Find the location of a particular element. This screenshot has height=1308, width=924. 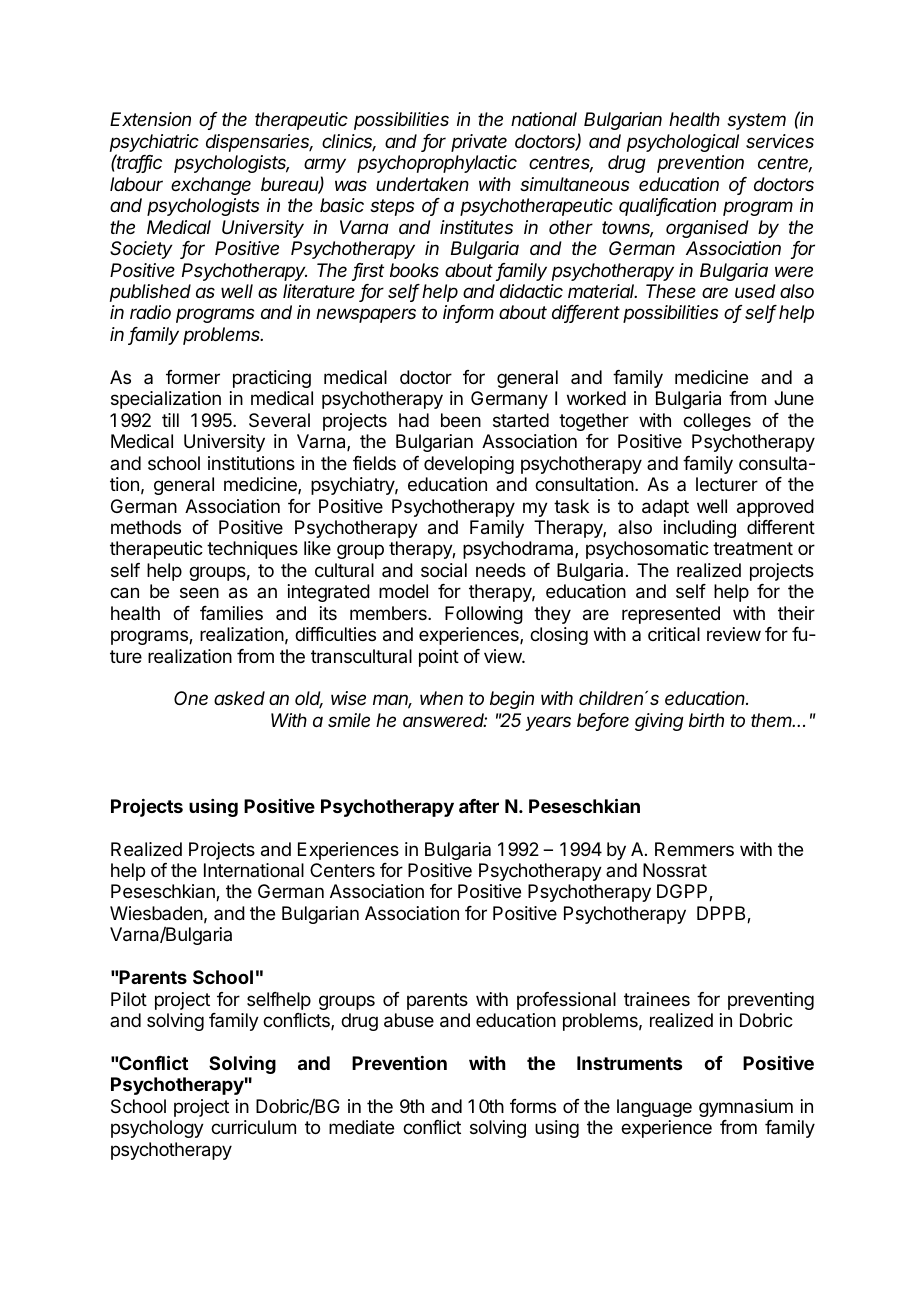

gymnasium is located at coordinates (746, 1108).
